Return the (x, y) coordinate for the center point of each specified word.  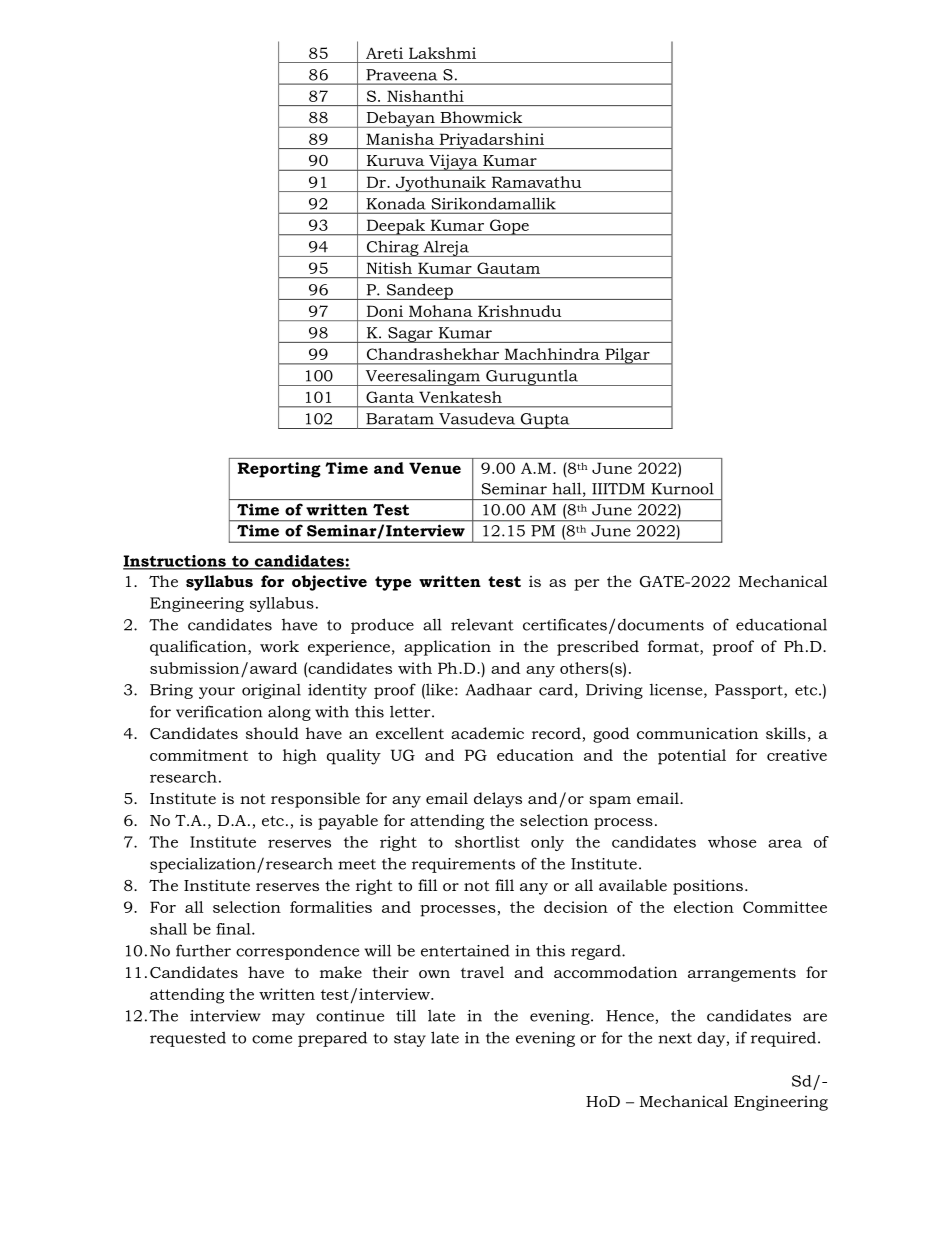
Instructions (175, 562)
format (674, 647)
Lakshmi (442, 53)
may (288, 1019)
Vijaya (453, 162)
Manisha (400, 139)
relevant (482, 625)
